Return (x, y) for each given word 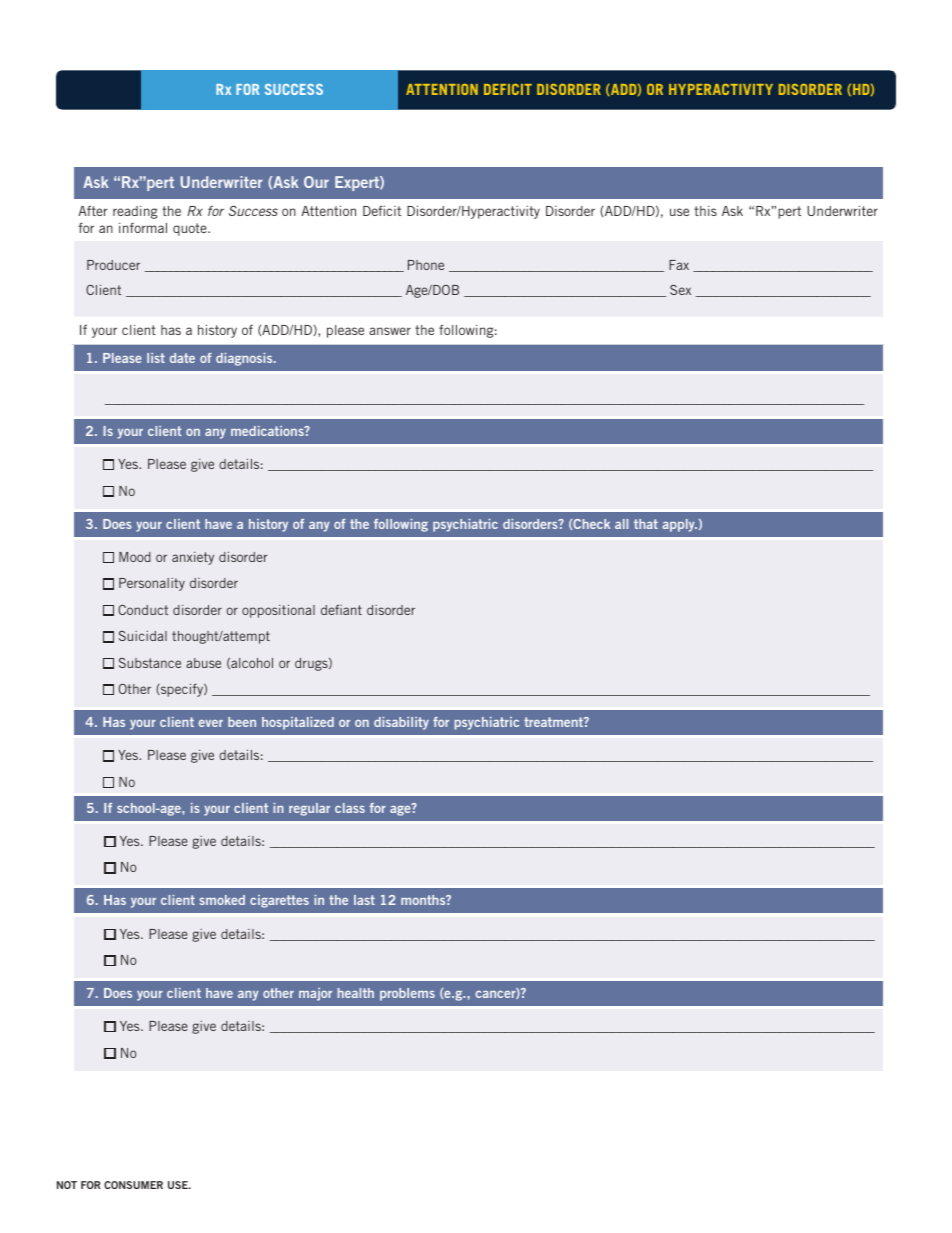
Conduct (143, 610)
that (646, 524)
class (350, 808)
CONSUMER (133, 1185)
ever (211, 723)
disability (401, 723)
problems (407, 994)
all (621, 524)
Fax (679, 265)
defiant (341, 609)
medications (268, 431)
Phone (426, 265)
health (356, 993)
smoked (222, 900)
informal (143, 227)
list (156, 358)
